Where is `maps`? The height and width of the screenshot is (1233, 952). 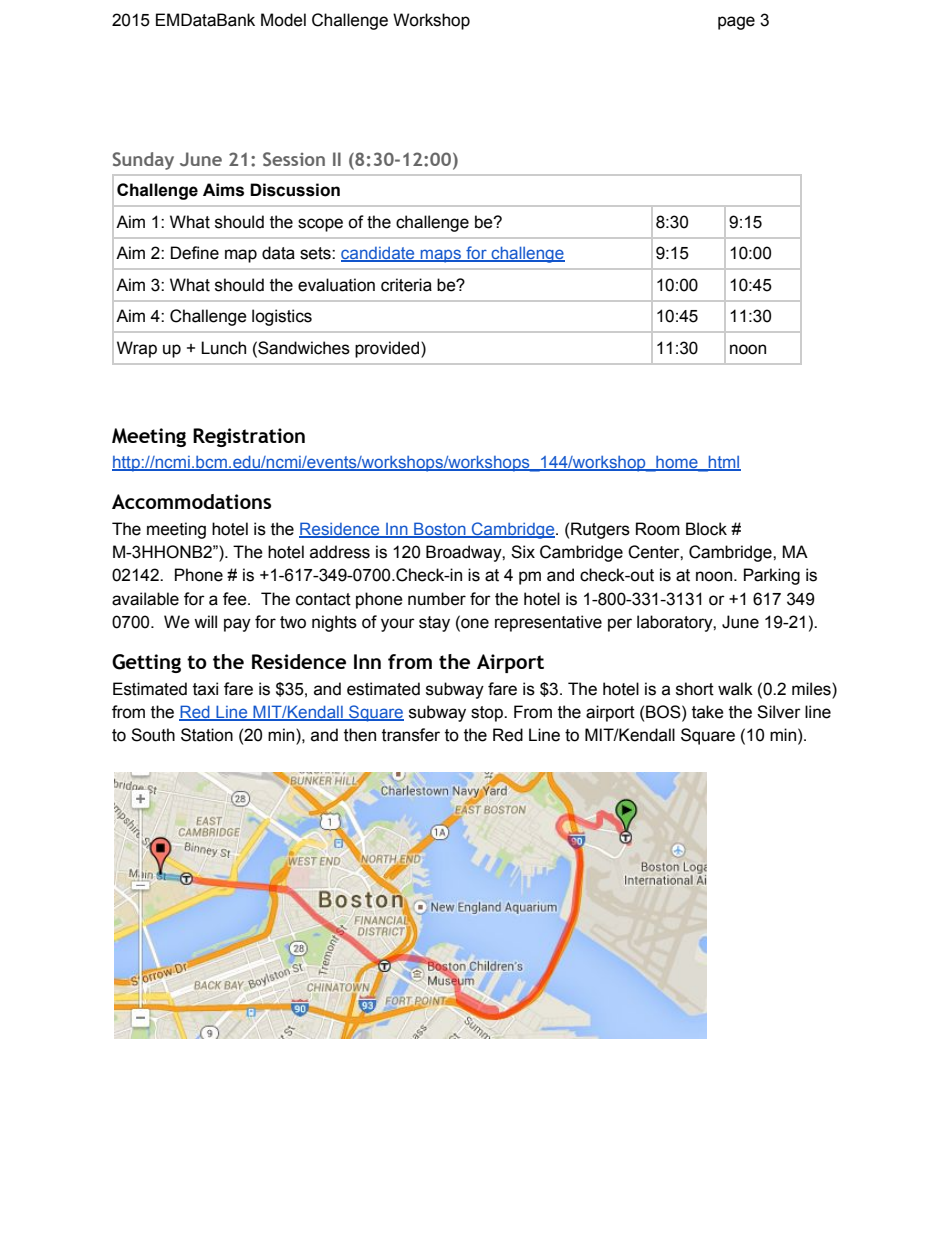 maps is located at coordinates (441, 256).
